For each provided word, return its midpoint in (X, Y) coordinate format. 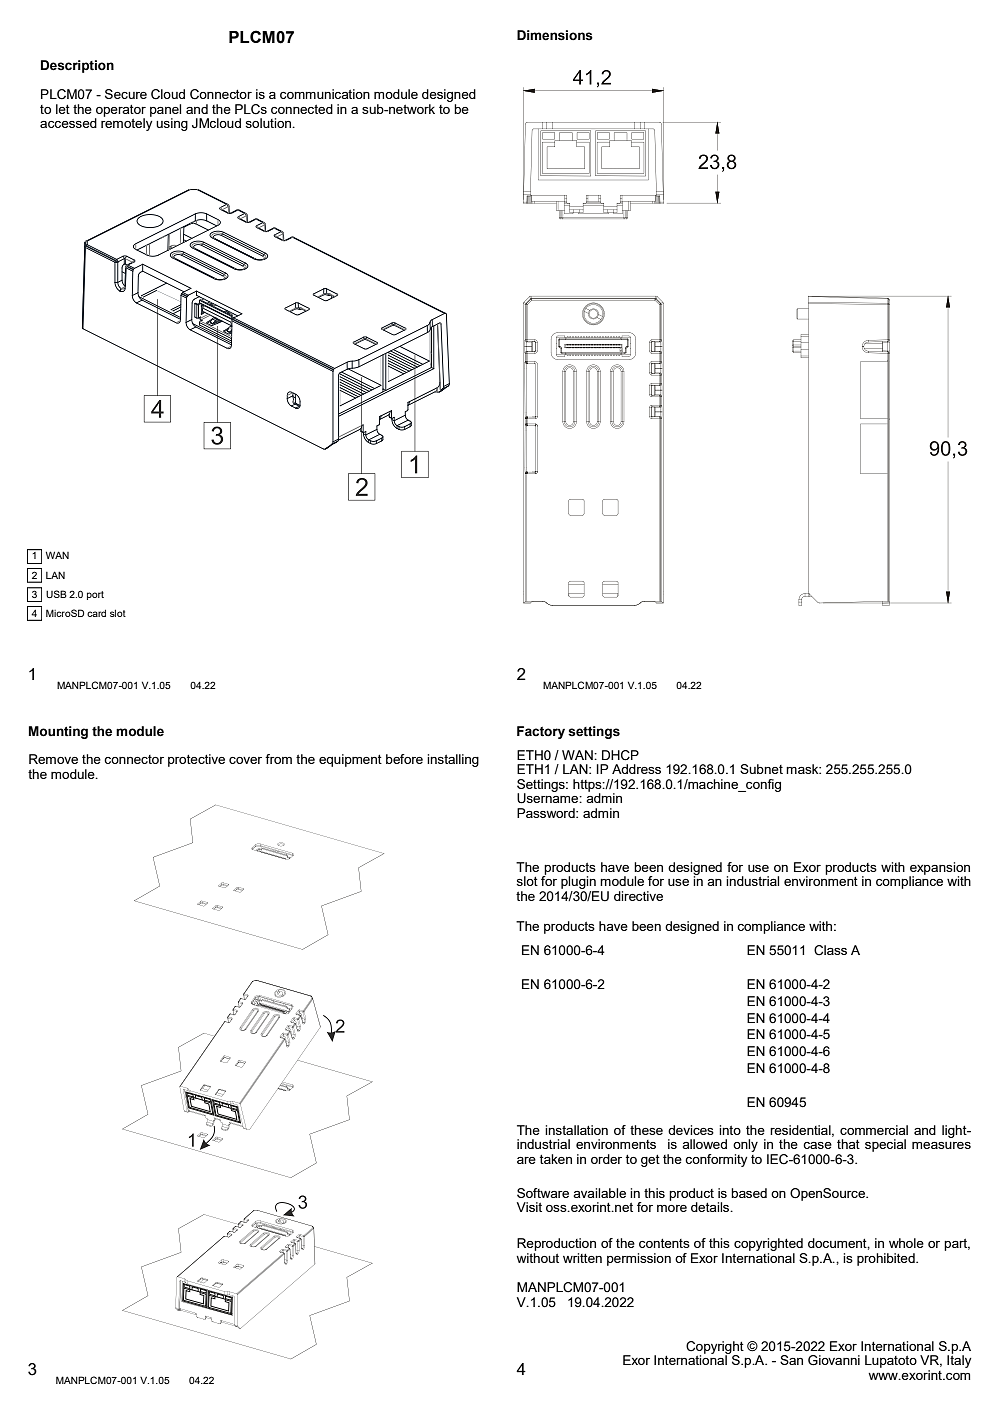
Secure (126, 94)
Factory (541, 732)
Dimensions (555, 35)
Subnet (761, 769)
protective (196, 760)
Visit (529, 1207)
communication (325, 94)
